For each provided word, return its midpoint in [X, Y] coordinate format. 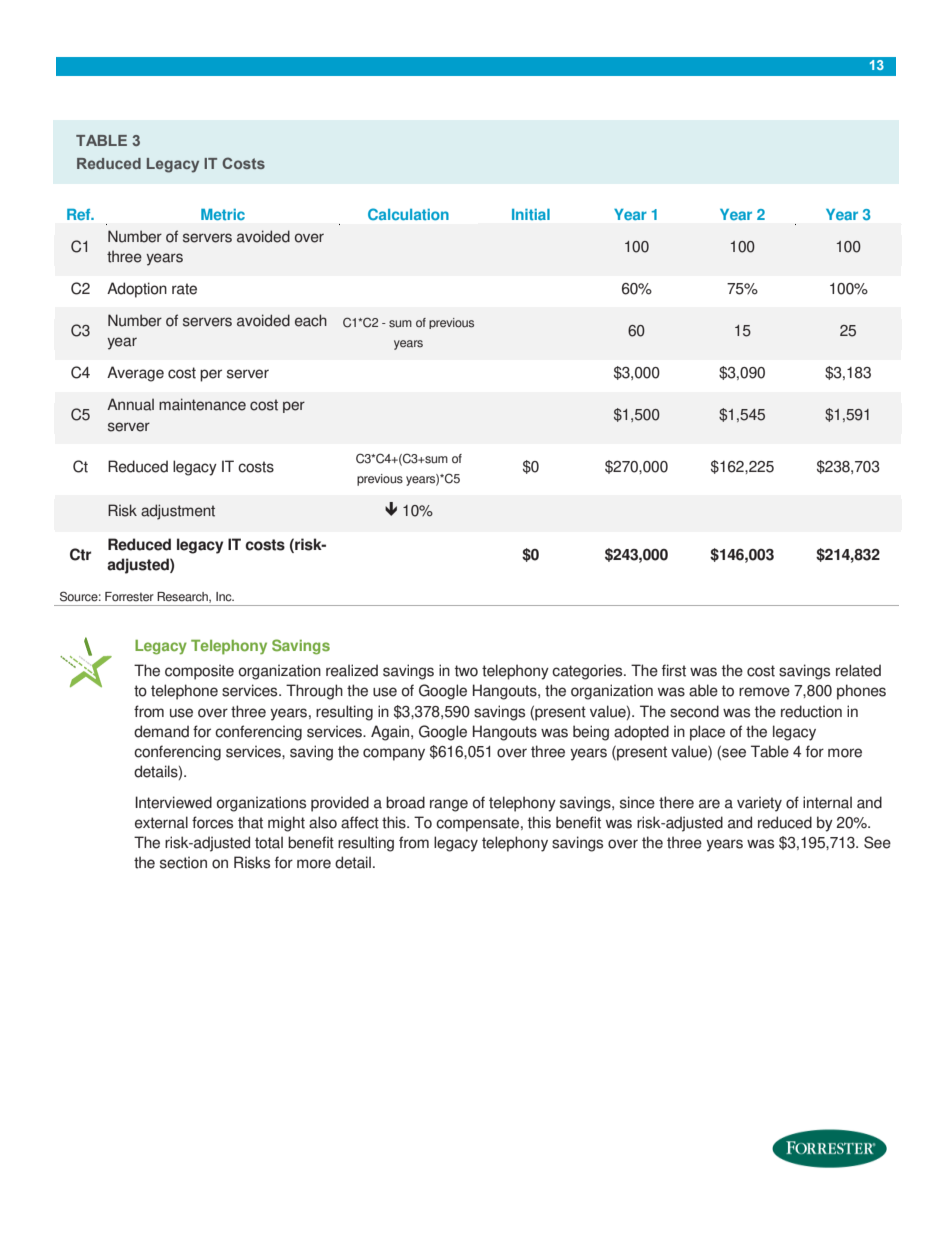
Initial [531, 214]
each [311, 320]
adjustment [178, 512]
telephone [184, 692]
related [858, 670]
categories [588, 672]
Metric [223, 214]
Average [135, 374]
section [183, 862]
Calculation [408, 214]
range [449, 805]
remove [764, 692]
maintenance [202, 404]
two [466, 671]
